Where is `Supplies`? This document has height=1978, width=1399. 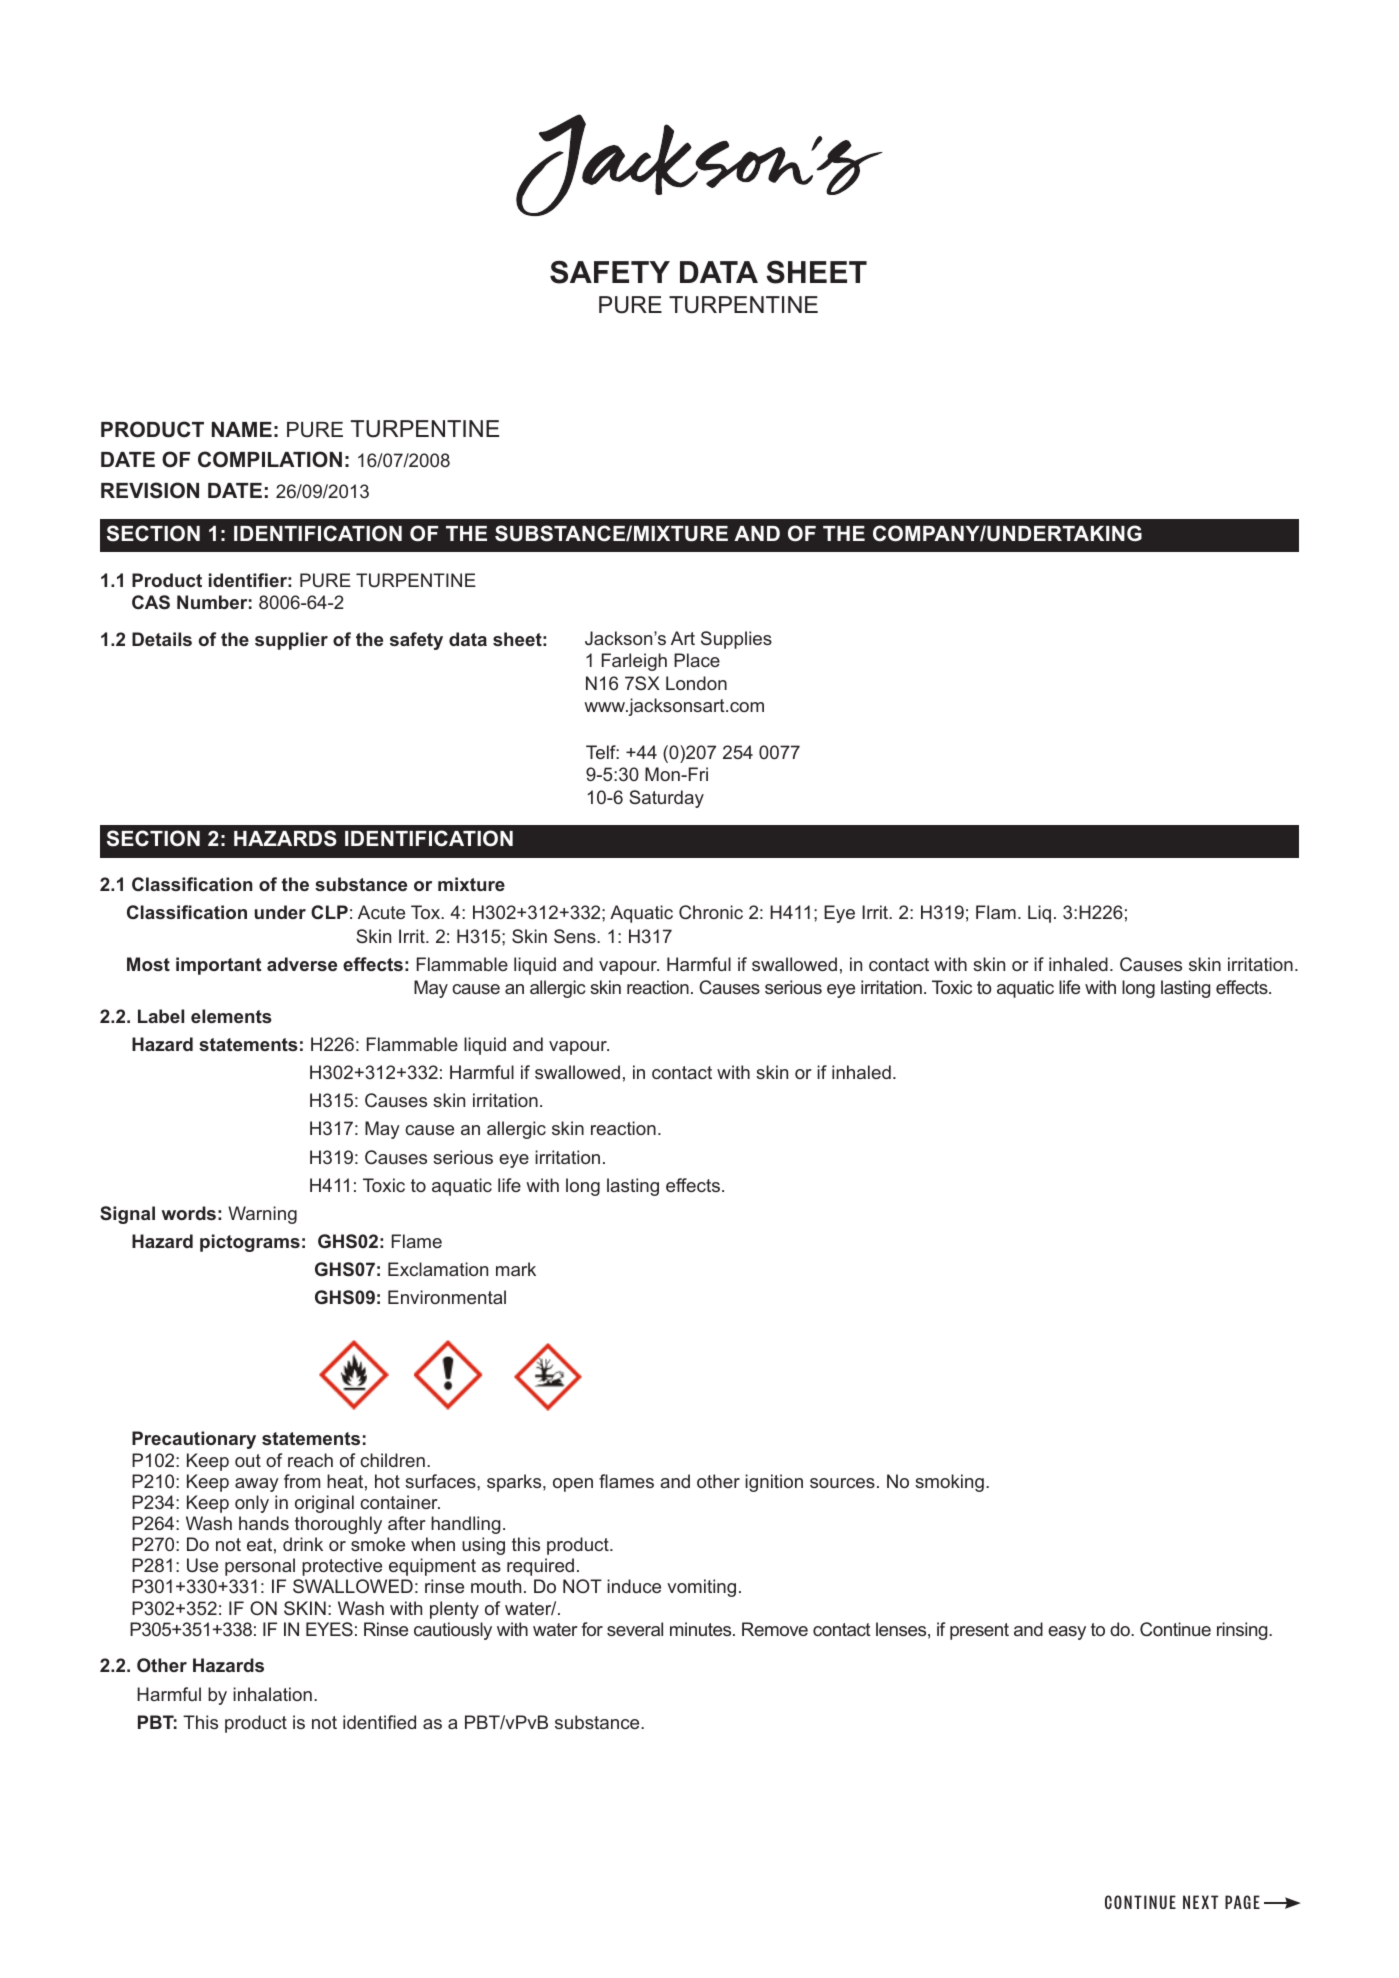
Supplies is located at coordinates (736, 640).
